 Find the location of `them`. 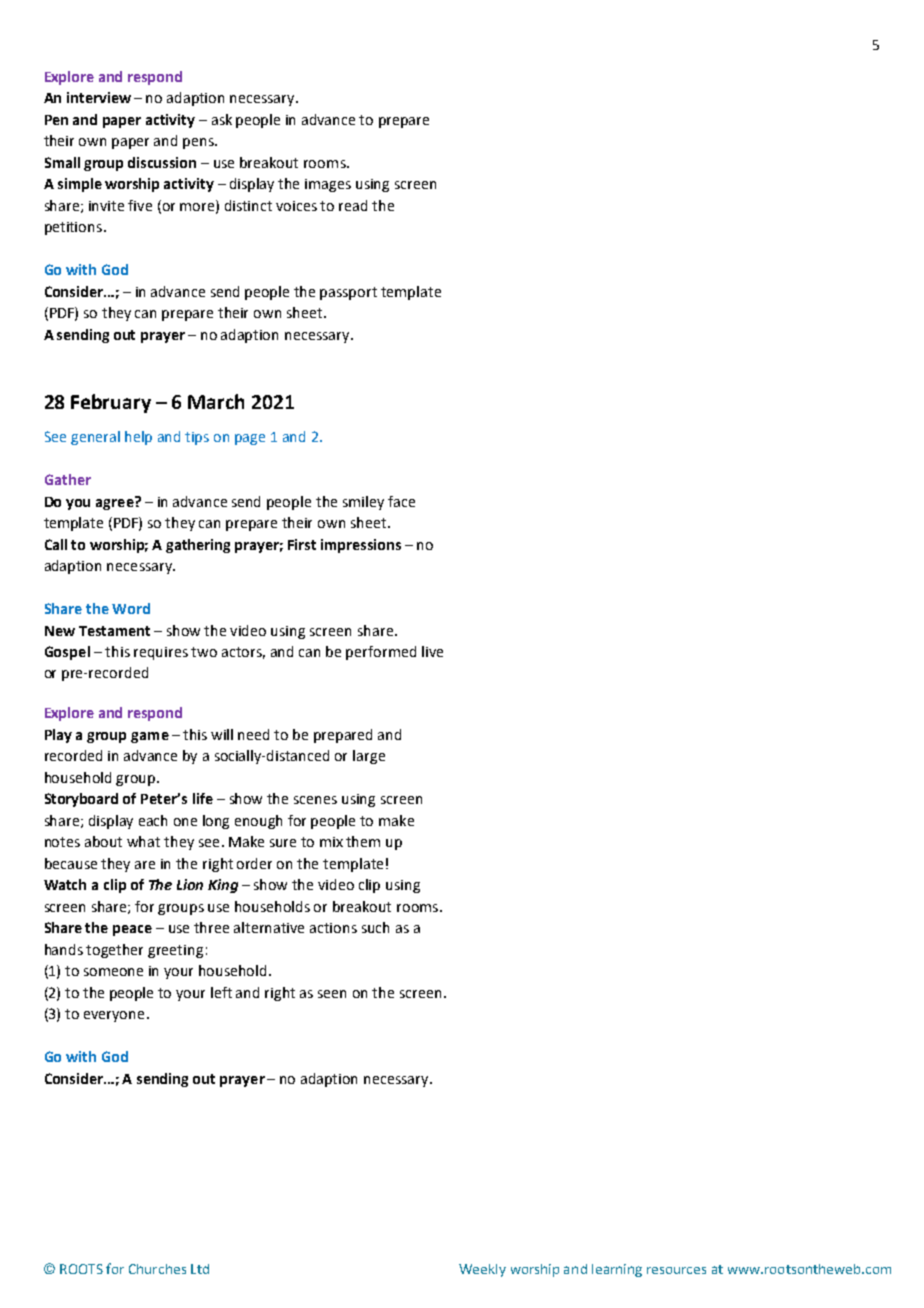

them is located at coordinates (363, 841).
